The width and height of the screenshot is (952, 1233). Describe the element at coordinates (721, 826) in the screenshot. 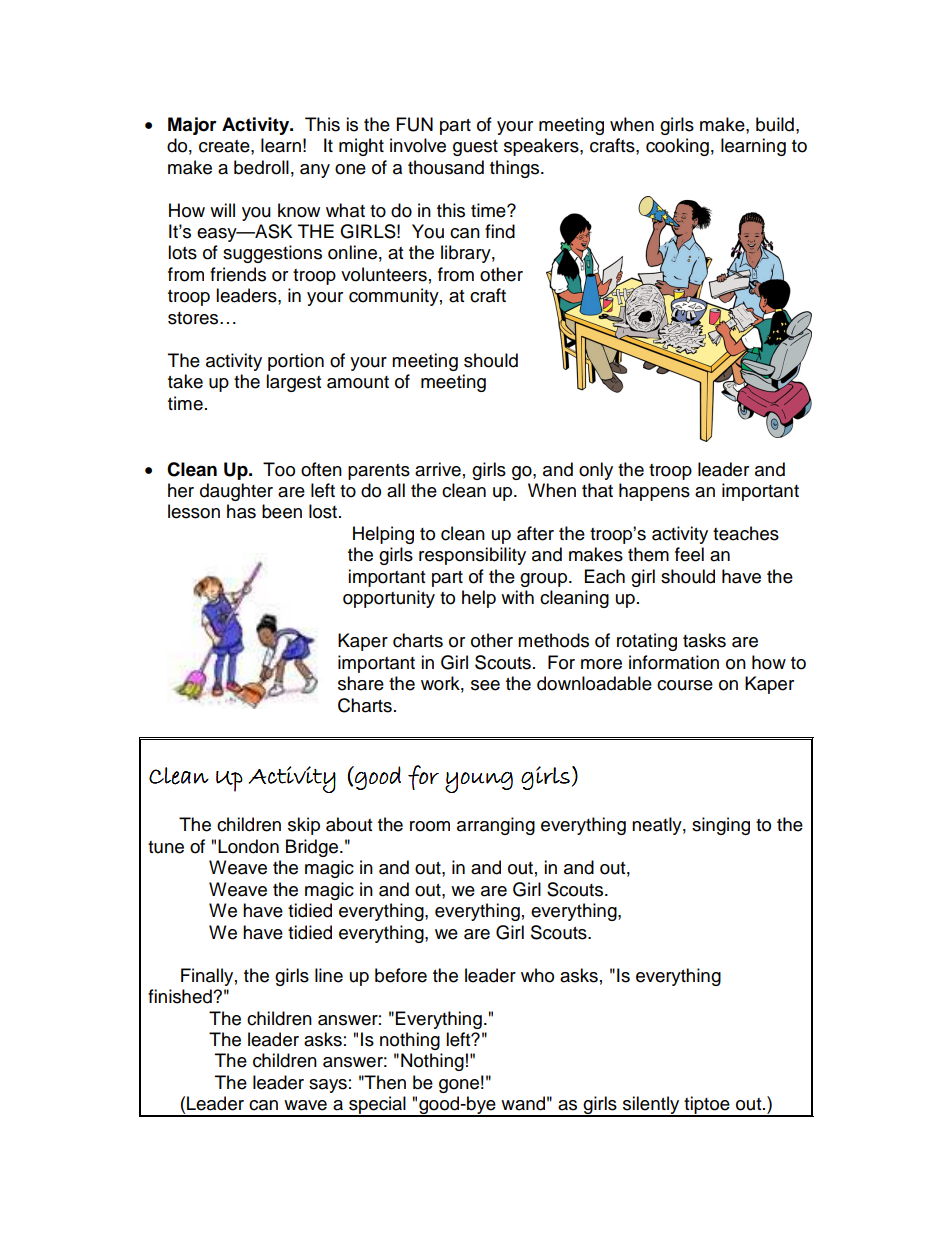

I see `singing` at that location.
